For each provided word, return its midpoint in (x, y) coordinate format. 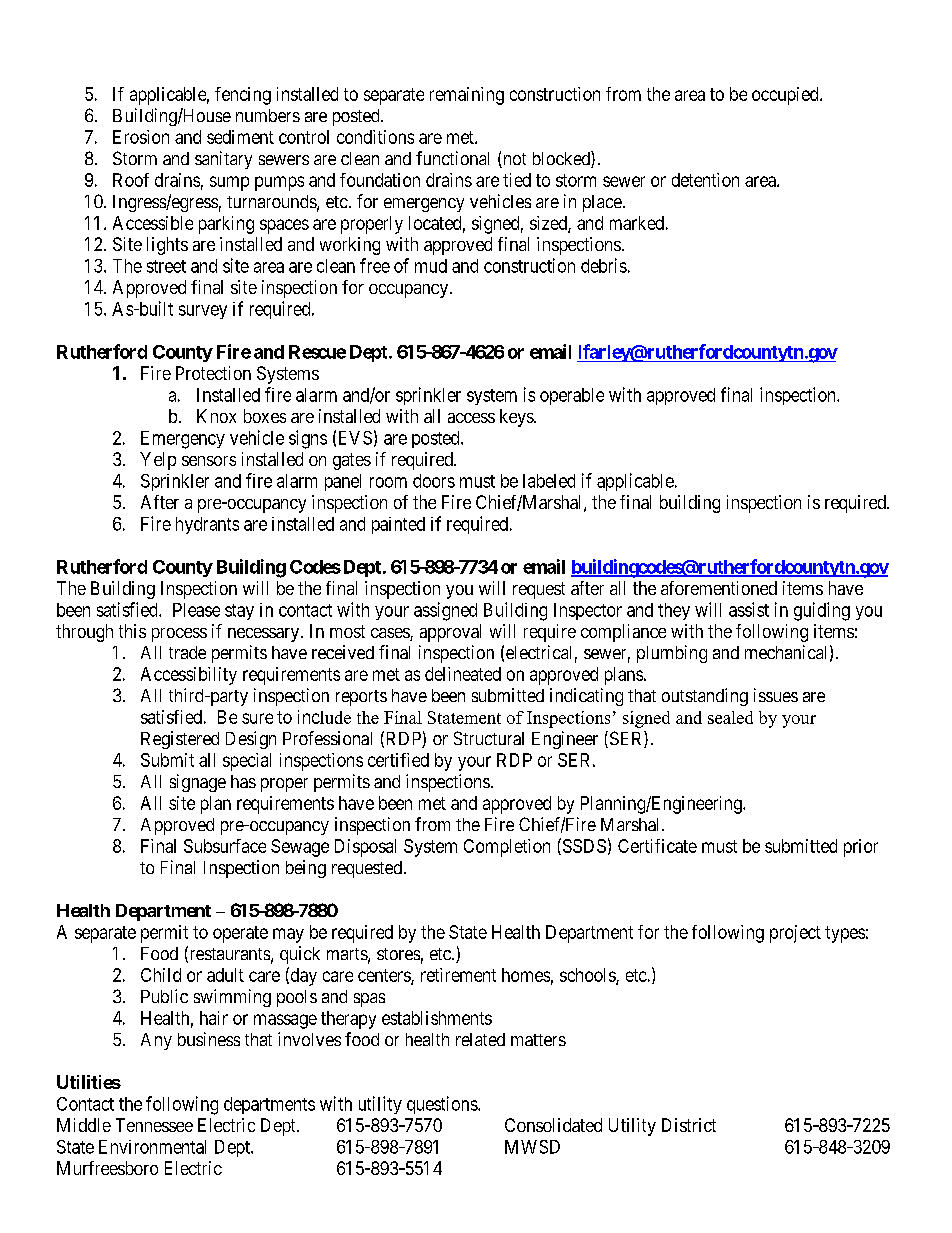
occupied (786, 96)
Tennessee (154, 1125)
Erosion (141, 137)
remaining (467, 96)
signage (198, 783)
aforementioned (719, 588)
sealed (730, 717)
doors (434, 481)
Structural (489, 738)
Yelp (158, 461)
